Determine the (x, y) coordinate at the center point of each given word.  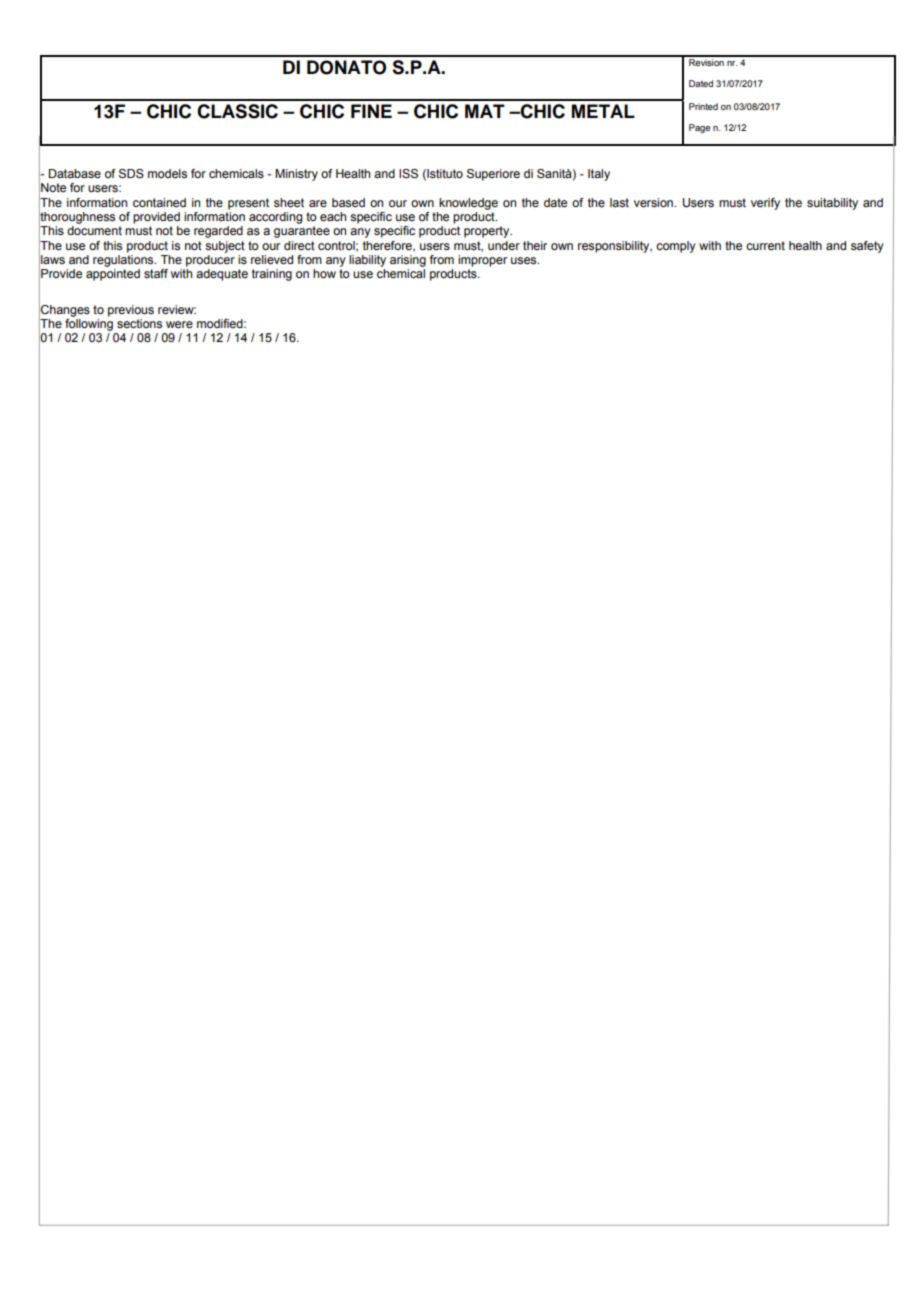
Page (699, 128)
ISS (408, 174)
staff (156, 273)
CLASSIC (237, 111)
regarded (218, 232)
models (167, 173)
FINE (371, 111)
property (488, 232)
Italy (599, 175)
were (179, 324)
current (765, 245)
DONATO (346, 67)
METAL (603, 111)
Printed (703, 106)
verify (765, 204)
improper (482, 261)
